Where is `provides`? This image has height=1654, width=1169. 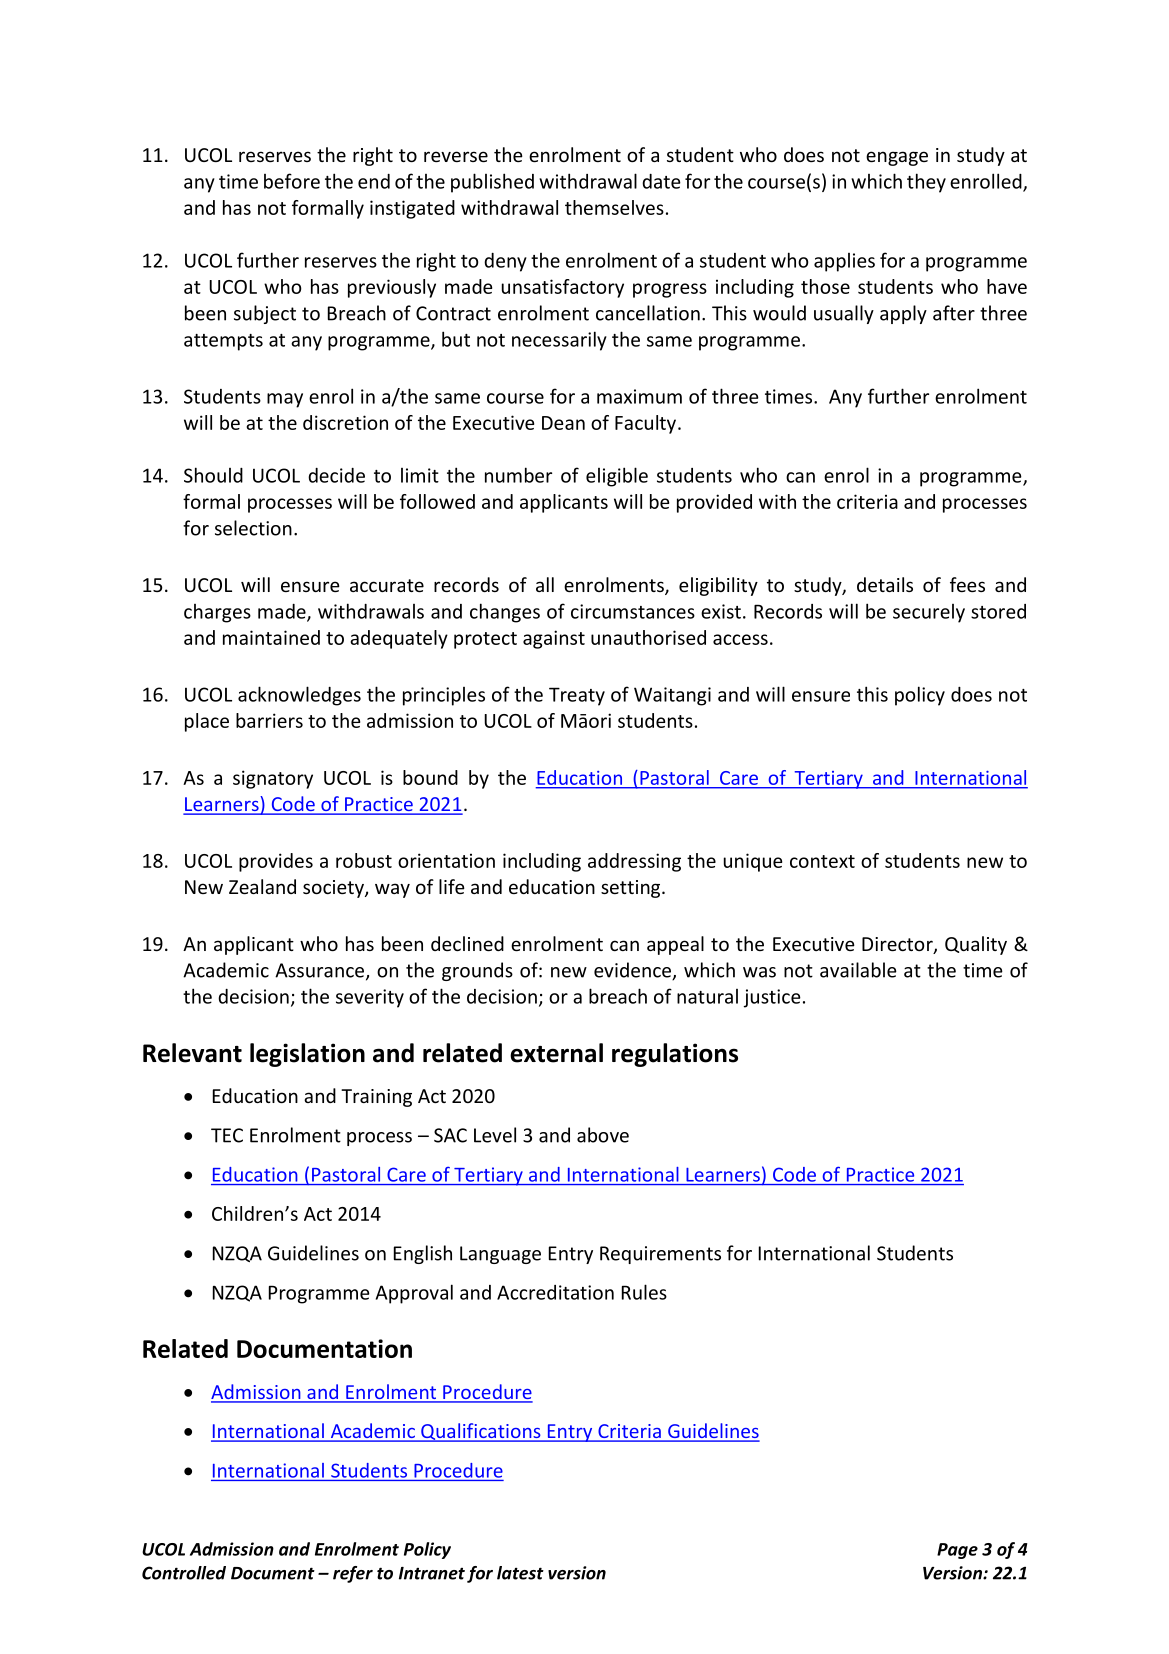 provides is located at coordinates (276, 862).
